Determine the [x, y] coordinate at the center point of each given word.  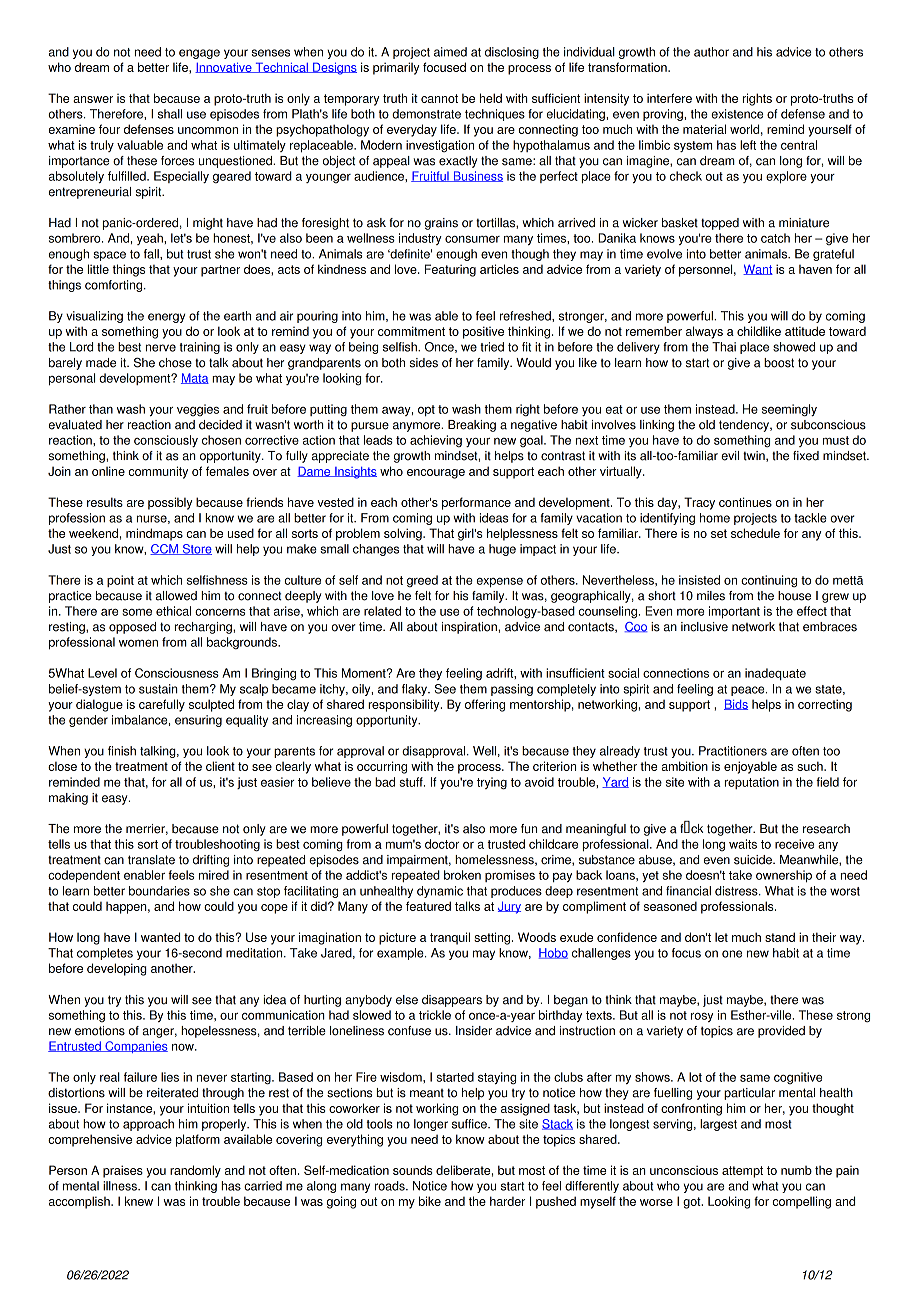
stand [780, 937]
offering [485, 705]
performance [476, 503]
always [704, 332]
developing [117, 969]
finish [122, 751]
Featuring [450, 270]
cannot [439, 98]
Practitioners [733, 751]
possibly [170, 503]
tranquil [450, 938]
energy [166, 318]
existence [737, 114]
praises [123, 1171]
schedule [755, 533]
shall [170, 114]
